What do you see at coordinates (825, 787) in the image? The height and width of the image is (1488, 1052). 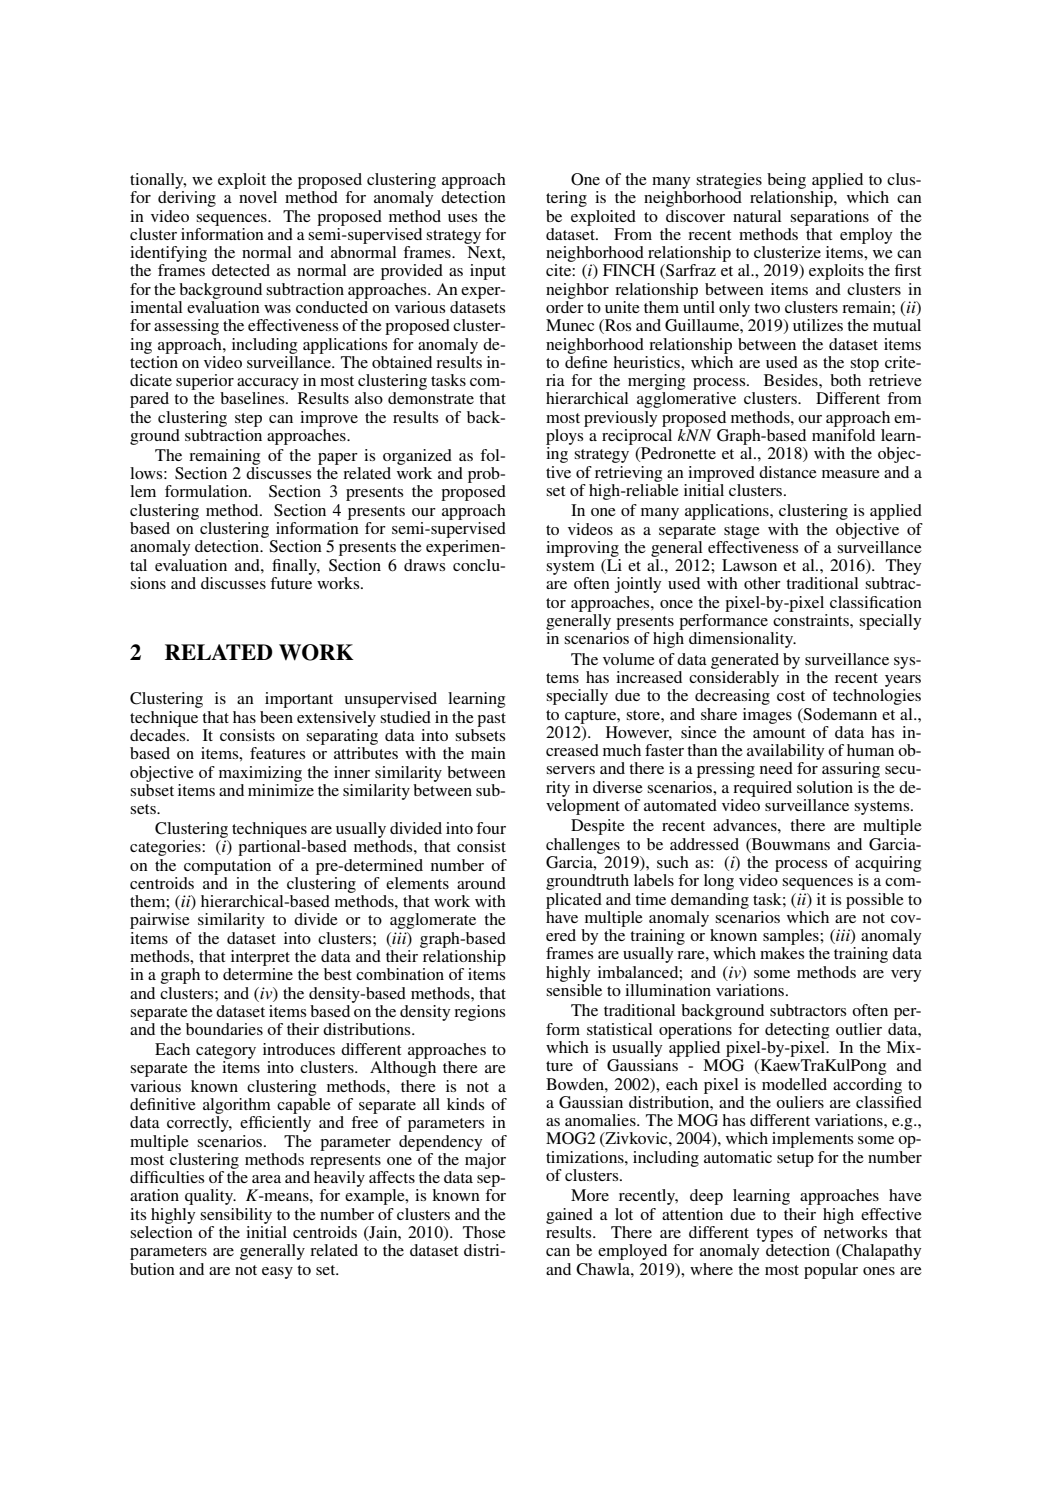 I see `solution` at bounding box center [825, 787].
